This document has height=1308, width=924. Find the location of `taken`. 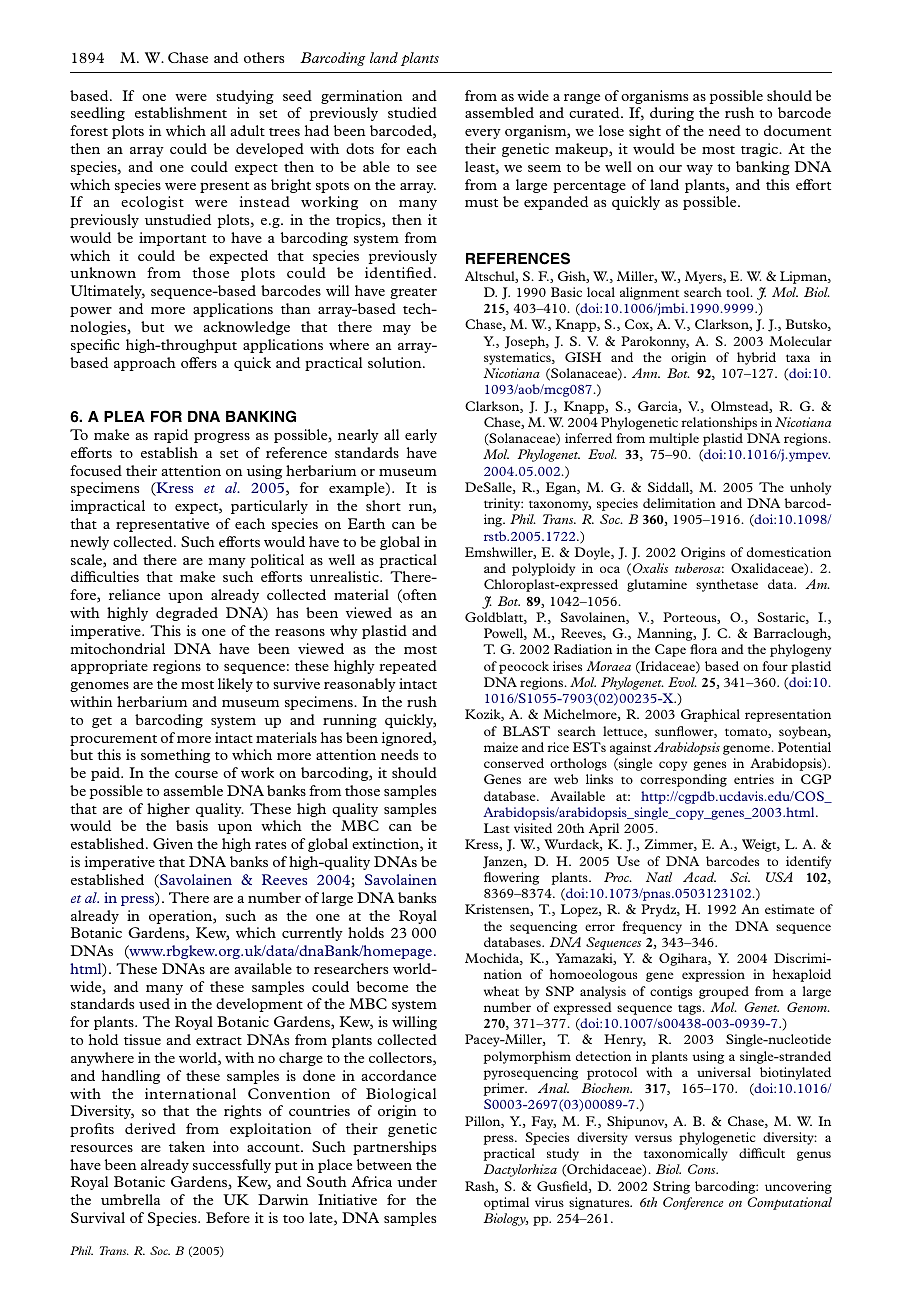

taken is located at coordinates (187, 1146).
